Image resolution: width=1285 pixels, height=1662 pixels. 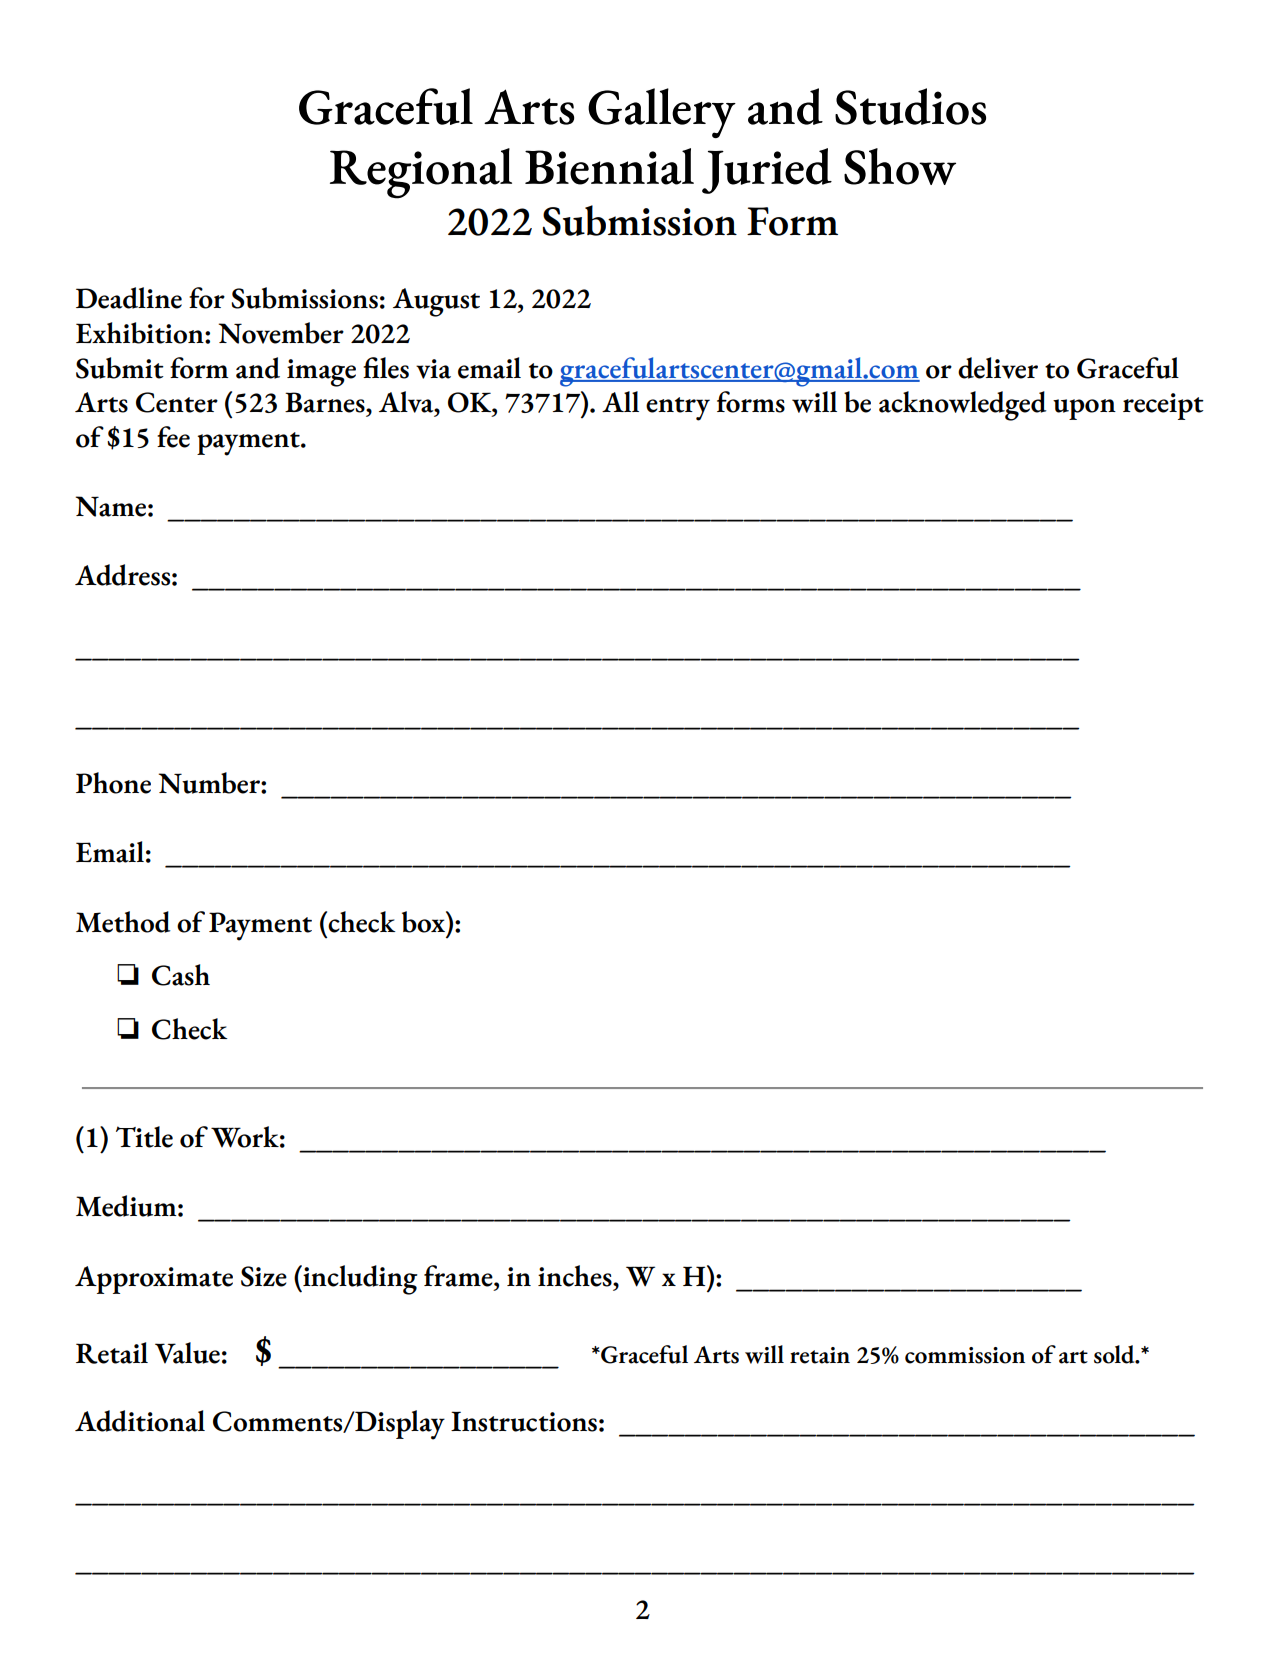 I want to click on retain, so click(x=820, y=1355).
